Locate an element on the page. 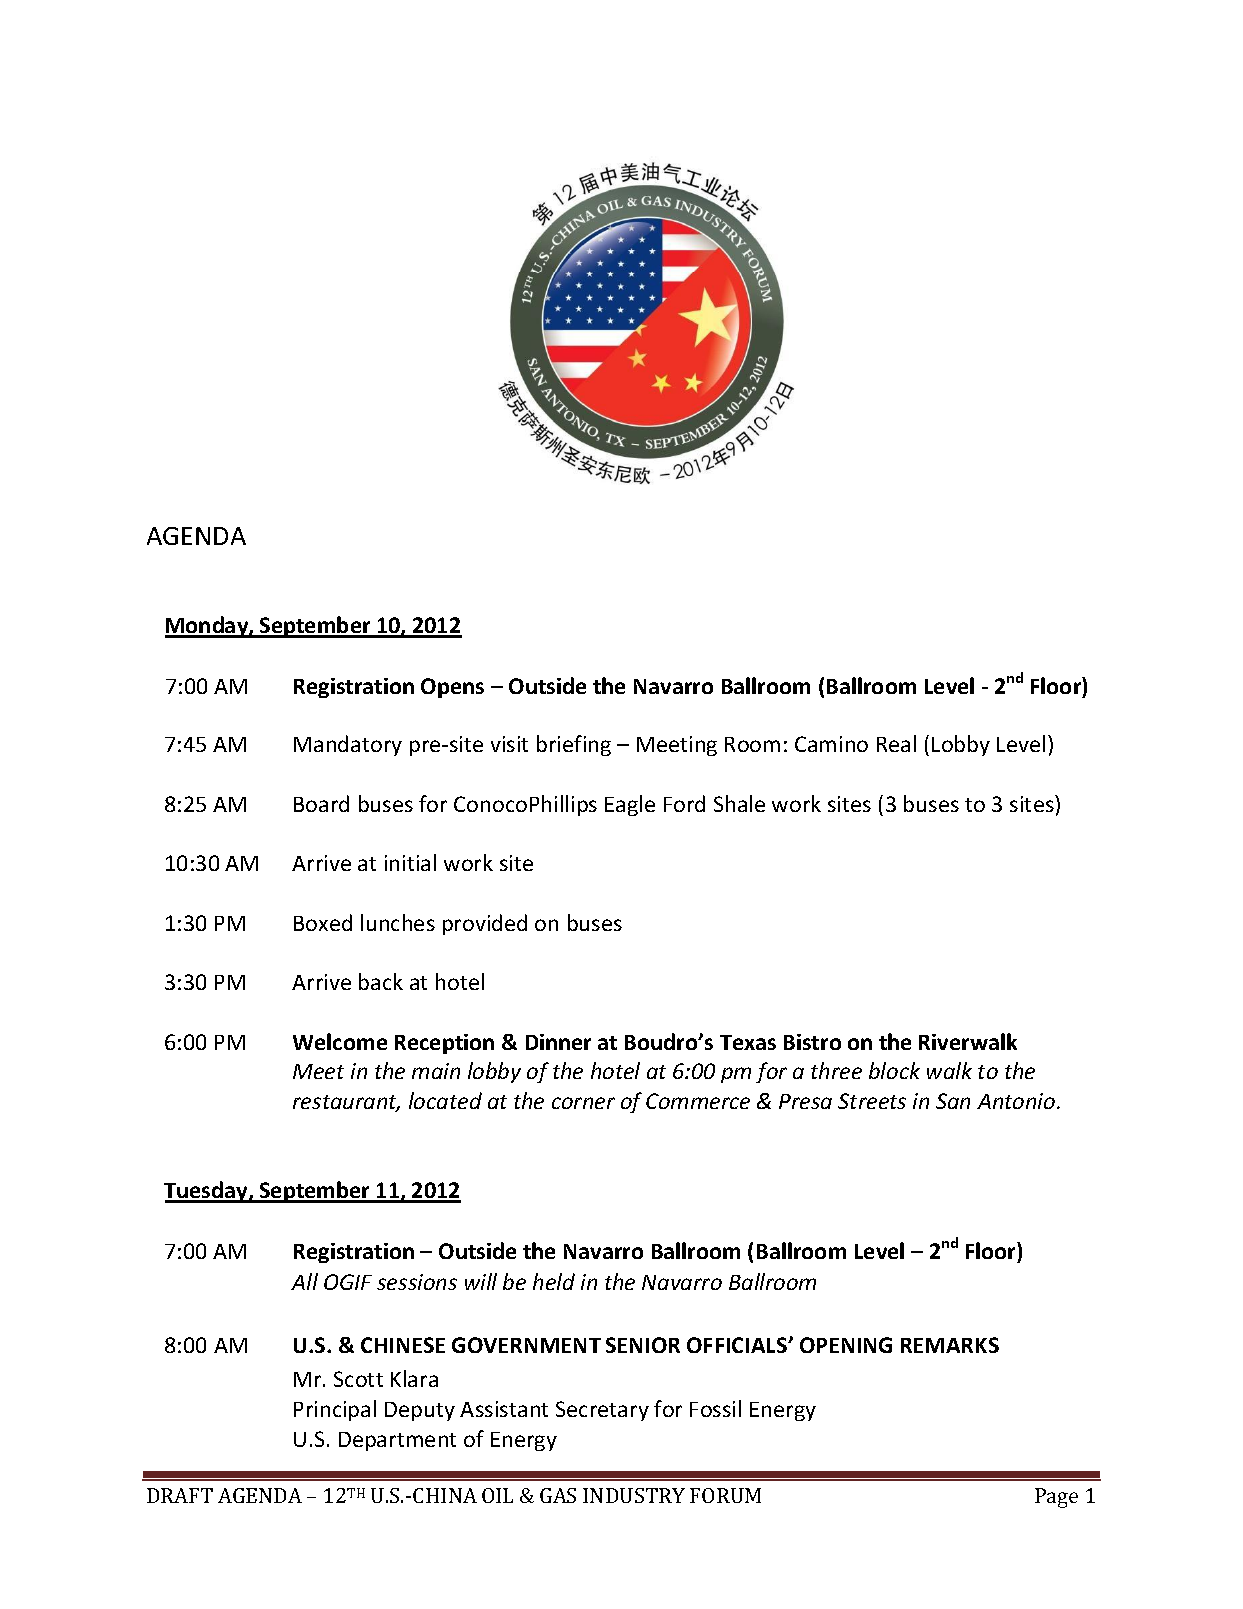 The height and width of the document is (1609, 1243). Real is located at coordinates (896, 743).
